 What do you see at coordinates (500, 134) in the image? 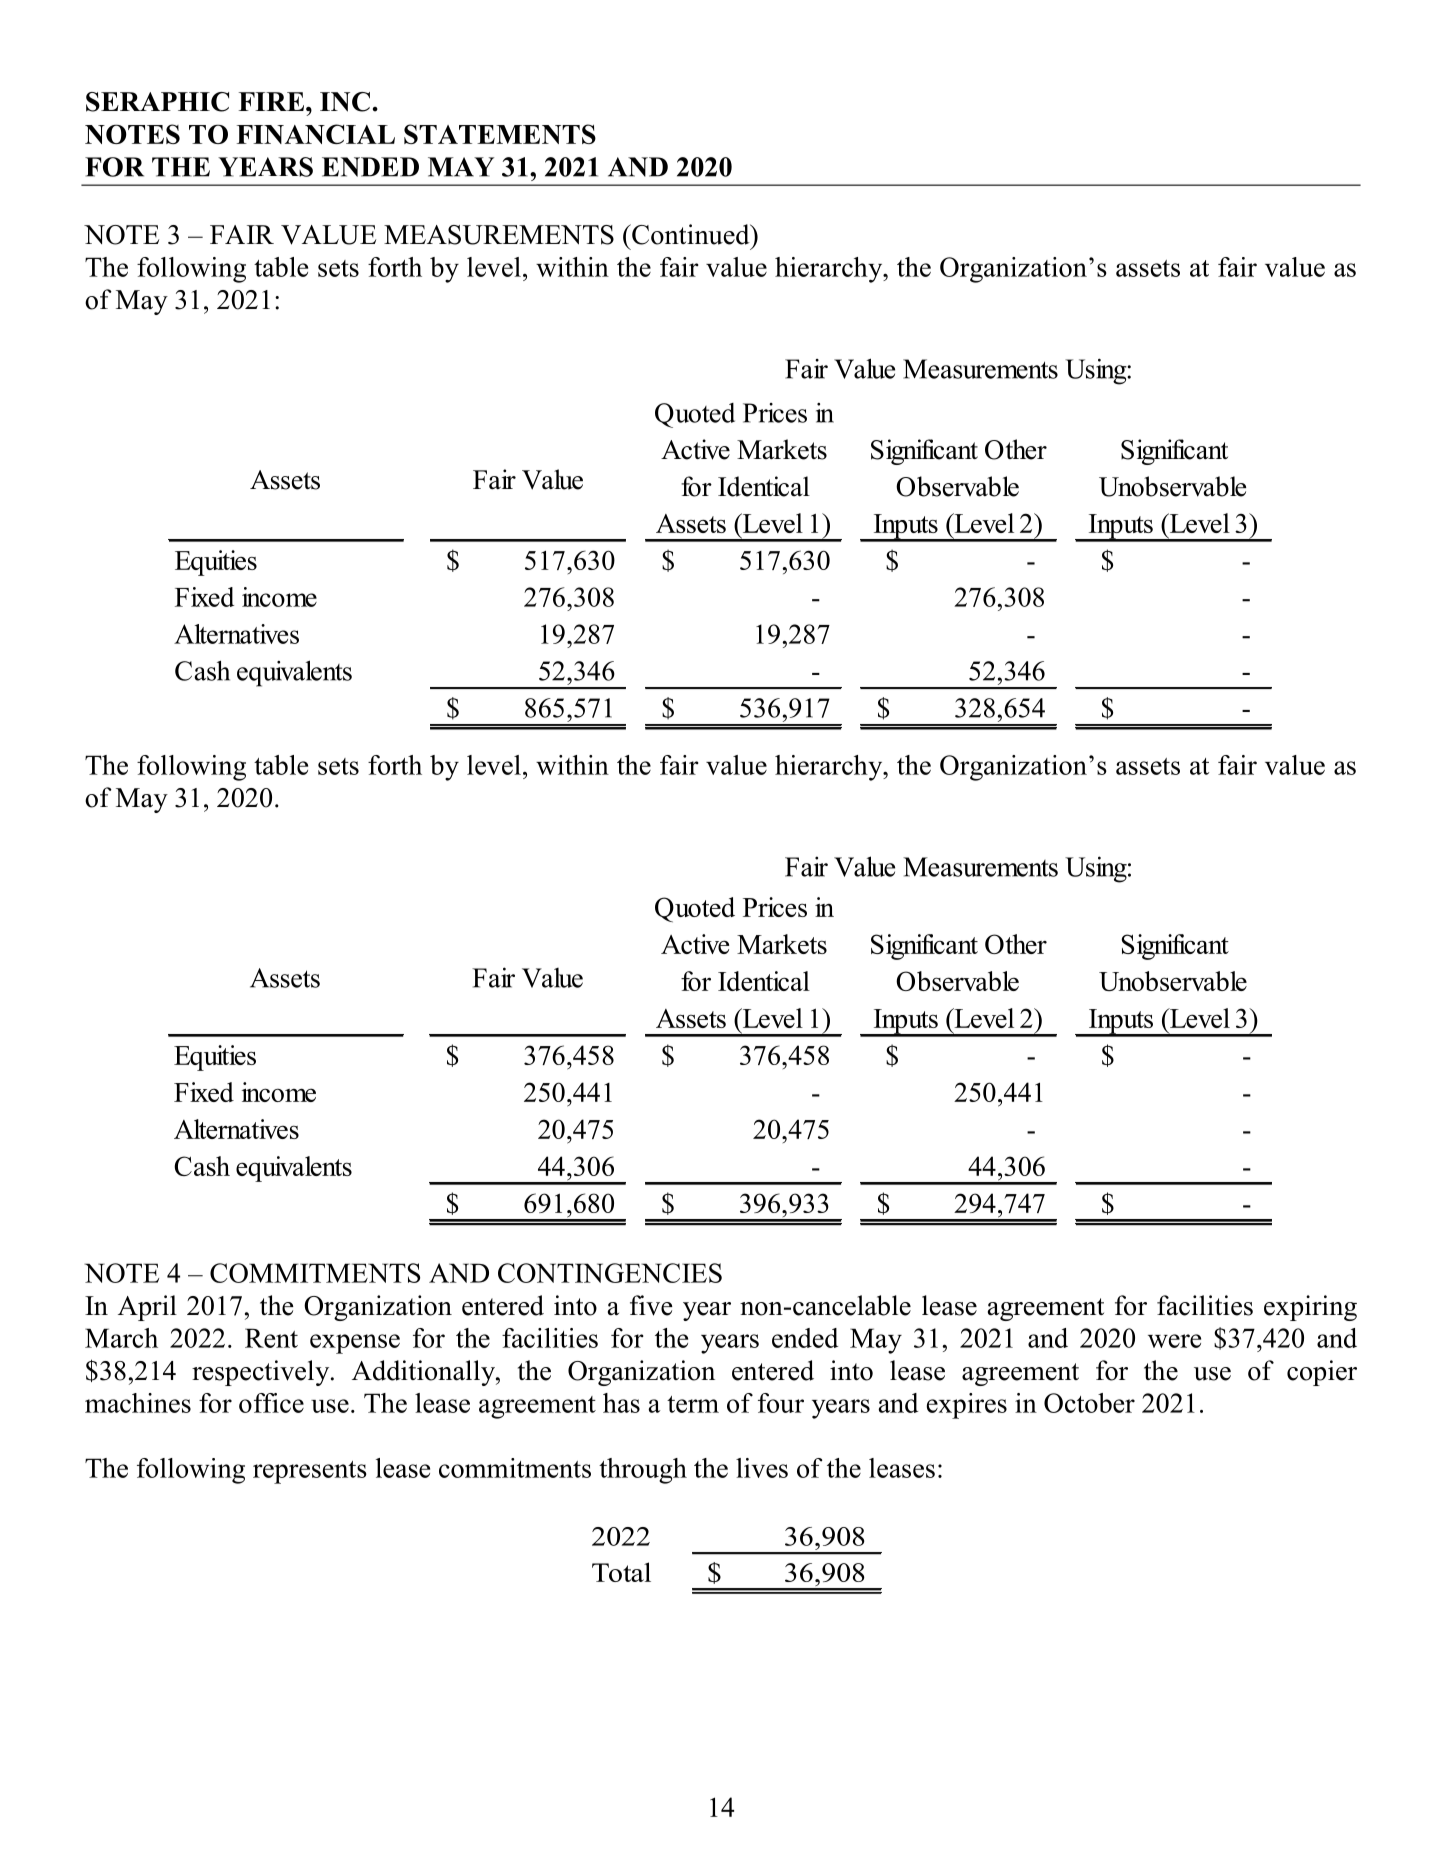
I see `STATEMENTS` at bounding box center [500, 134].
